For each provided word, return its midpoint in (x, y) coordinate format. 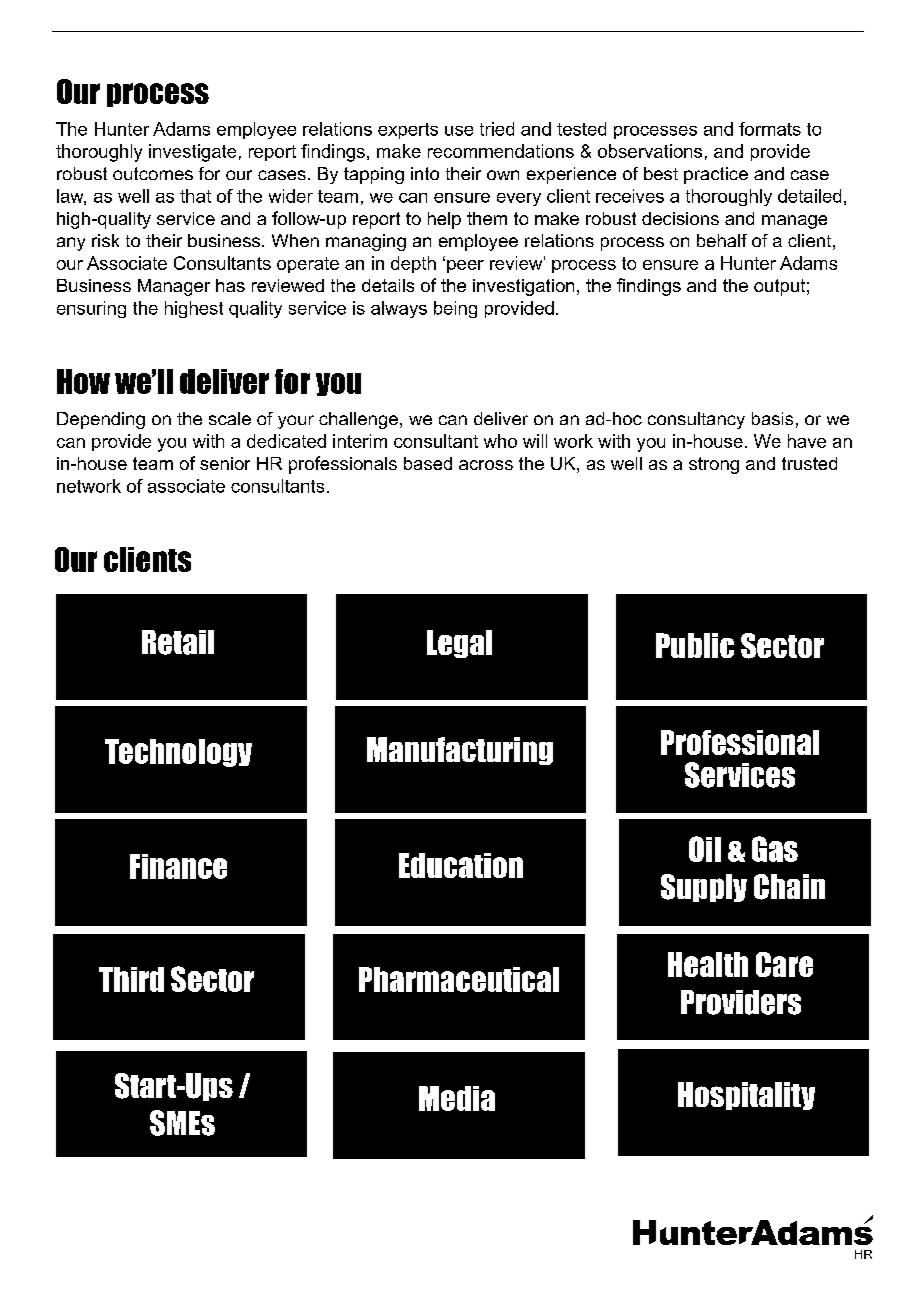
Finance (178, 866)
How (83, 381)
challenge (358, 420)
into (425, 173)
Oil (705, 849)
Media (457, 1098)
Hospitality (746, 1096)
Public (695, 645)
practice (716, 175)
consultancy (696, 420)
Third (131, 979)
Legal (459, 644)
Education (461, 865)
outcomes (153, 173)
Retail (178, 642)
